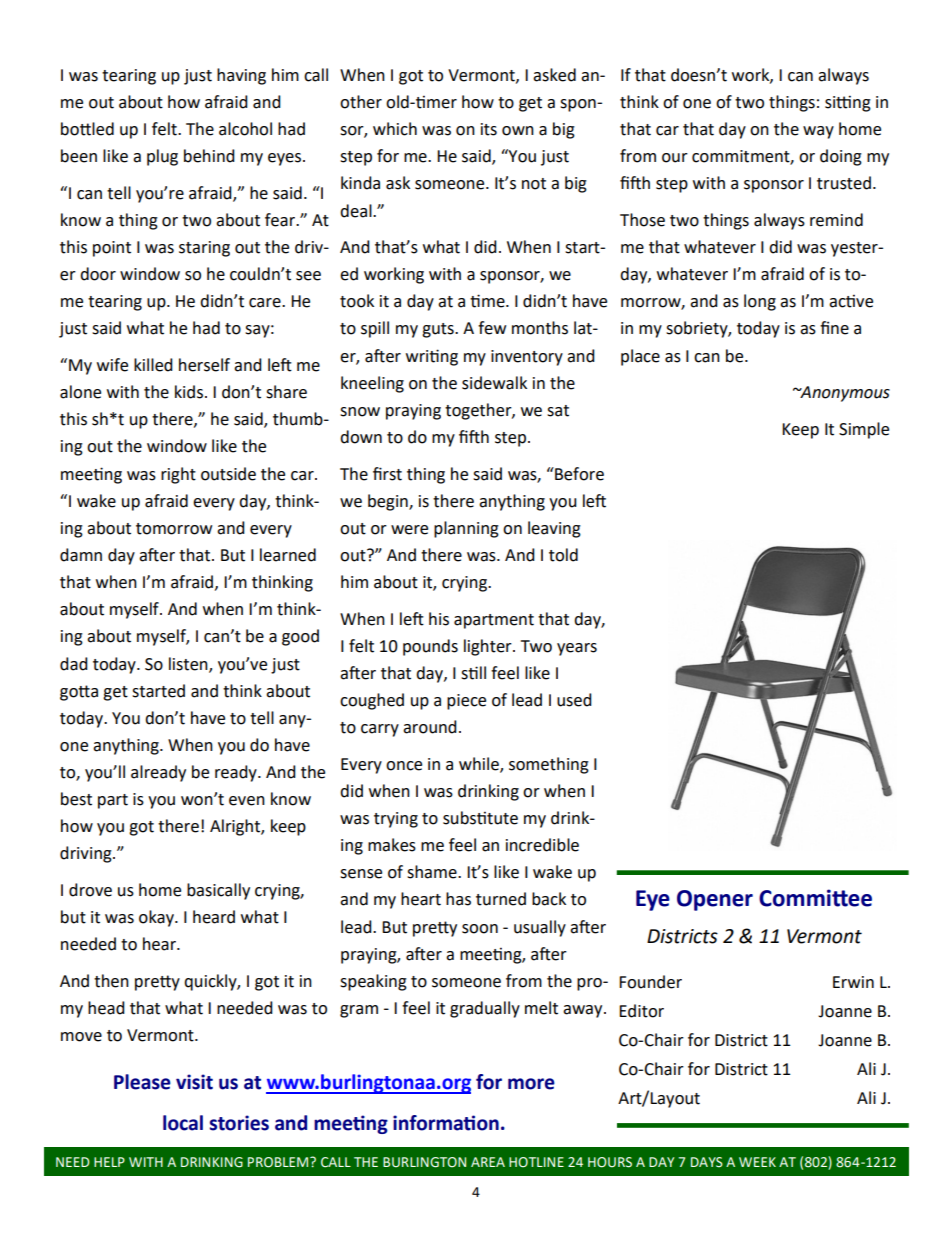 This document has width=952, height=1233. Describe the element at coordinates (183, 1123) in the document. I see `local` at that location.
